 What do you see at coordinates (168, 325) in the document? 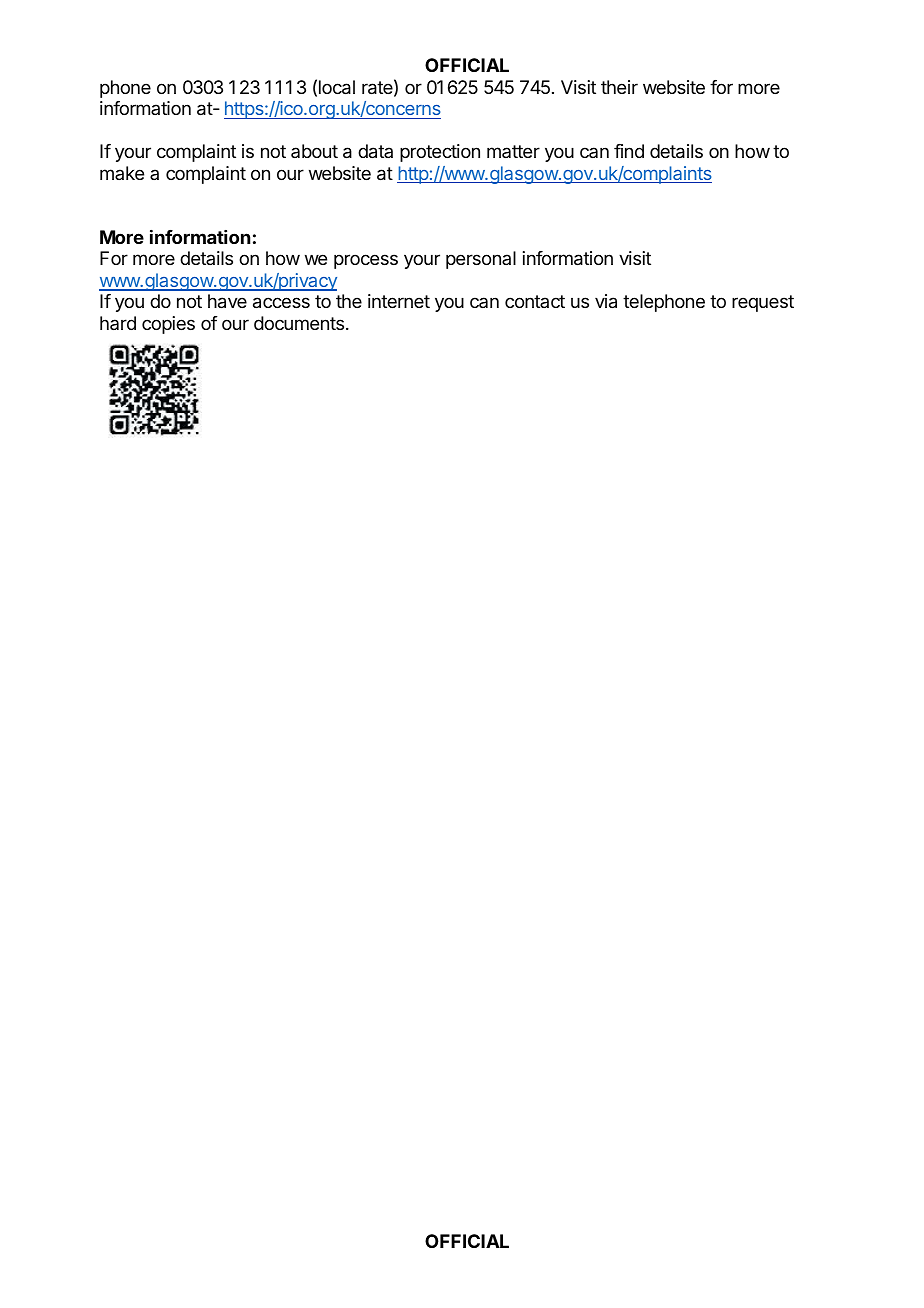
I see `copies` at bounding box center [168, 325].
